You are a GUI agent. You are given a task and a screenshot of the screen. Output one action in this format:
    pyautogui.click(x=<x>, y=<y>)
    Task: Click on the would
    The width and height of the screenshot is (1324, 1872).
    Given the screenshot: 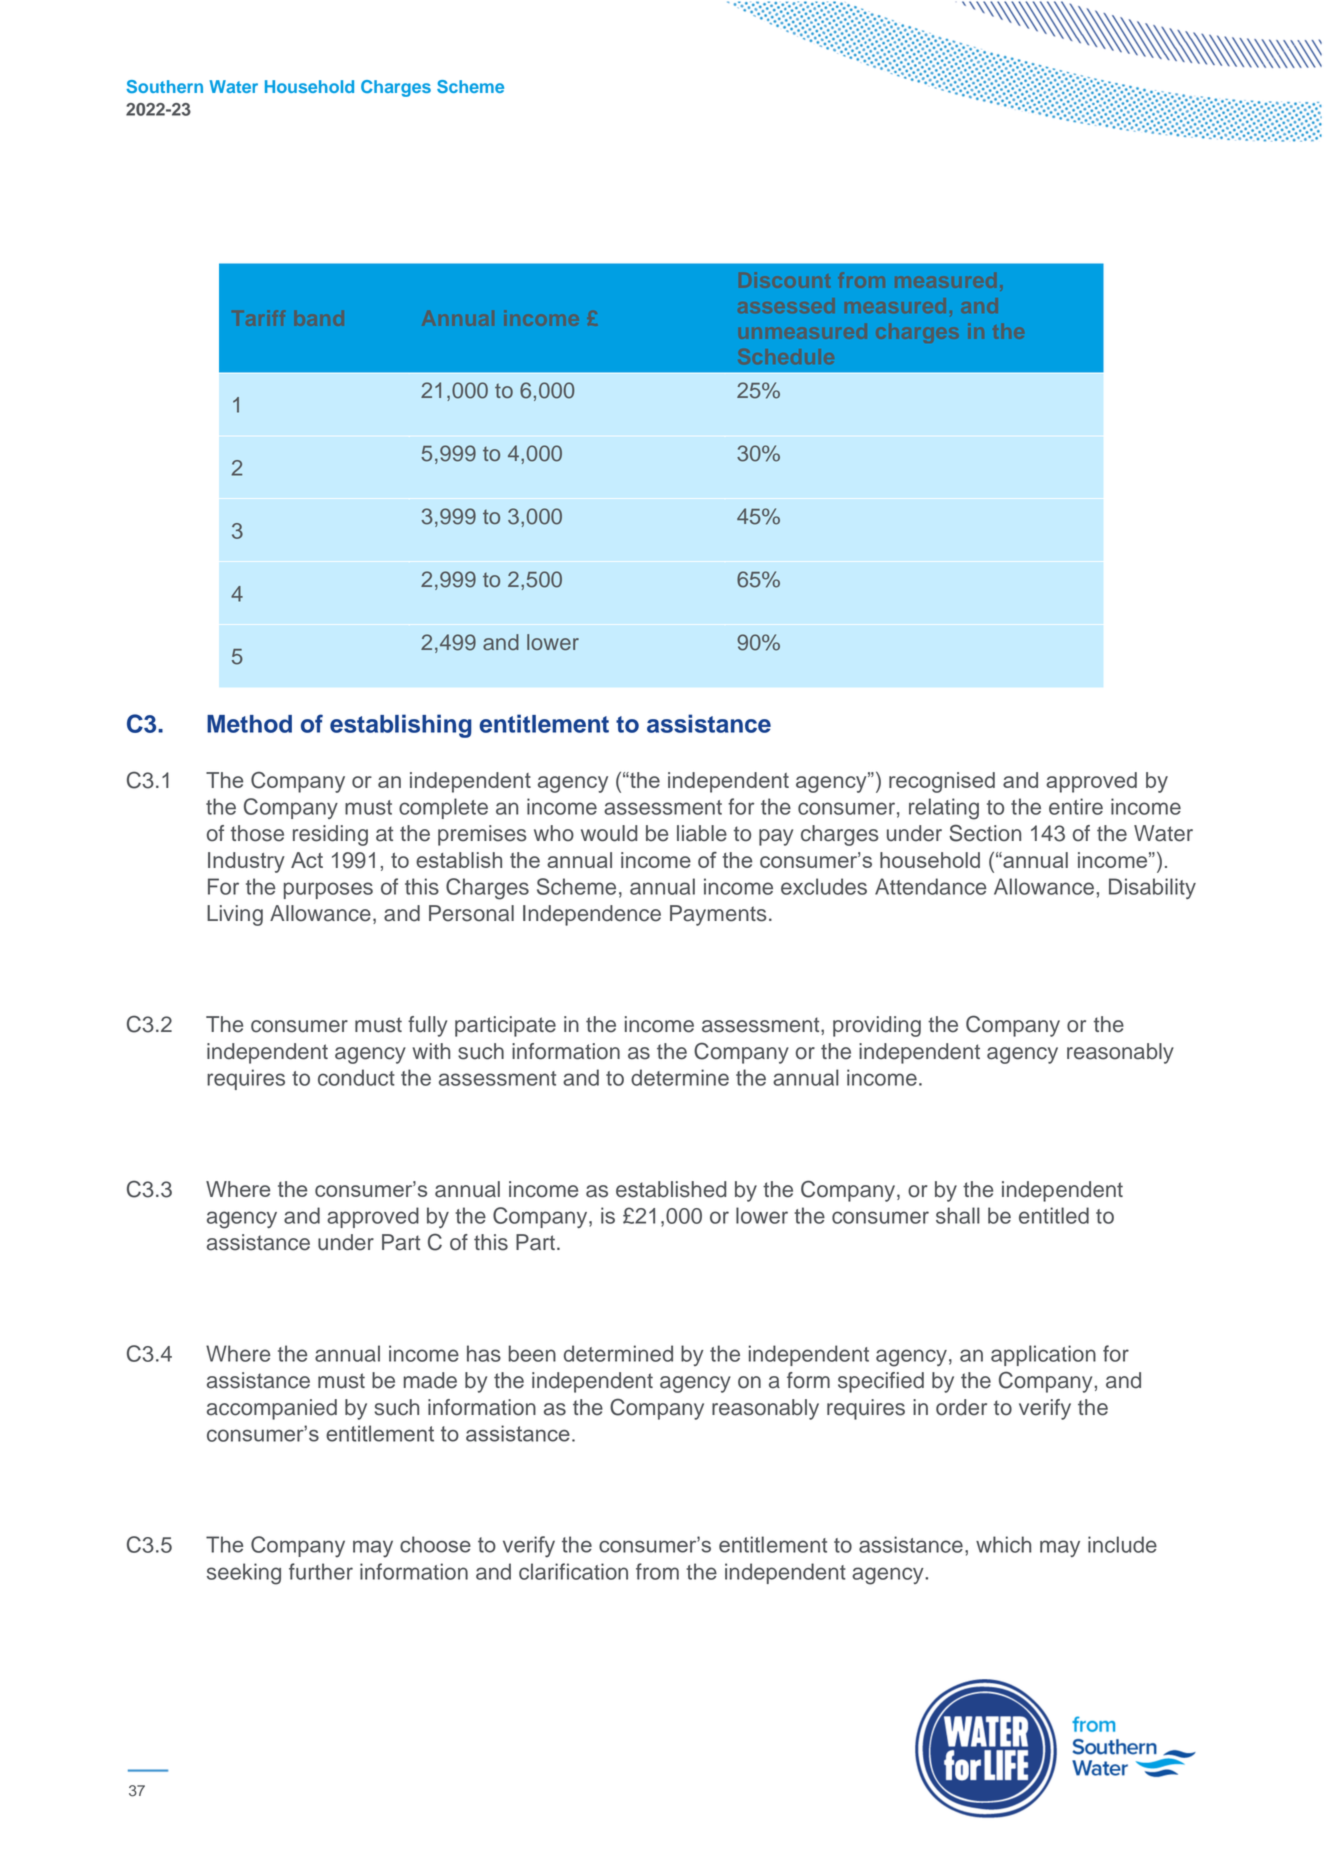 What is the action you would take?
    pyautogui.click(x=609, y=833)
